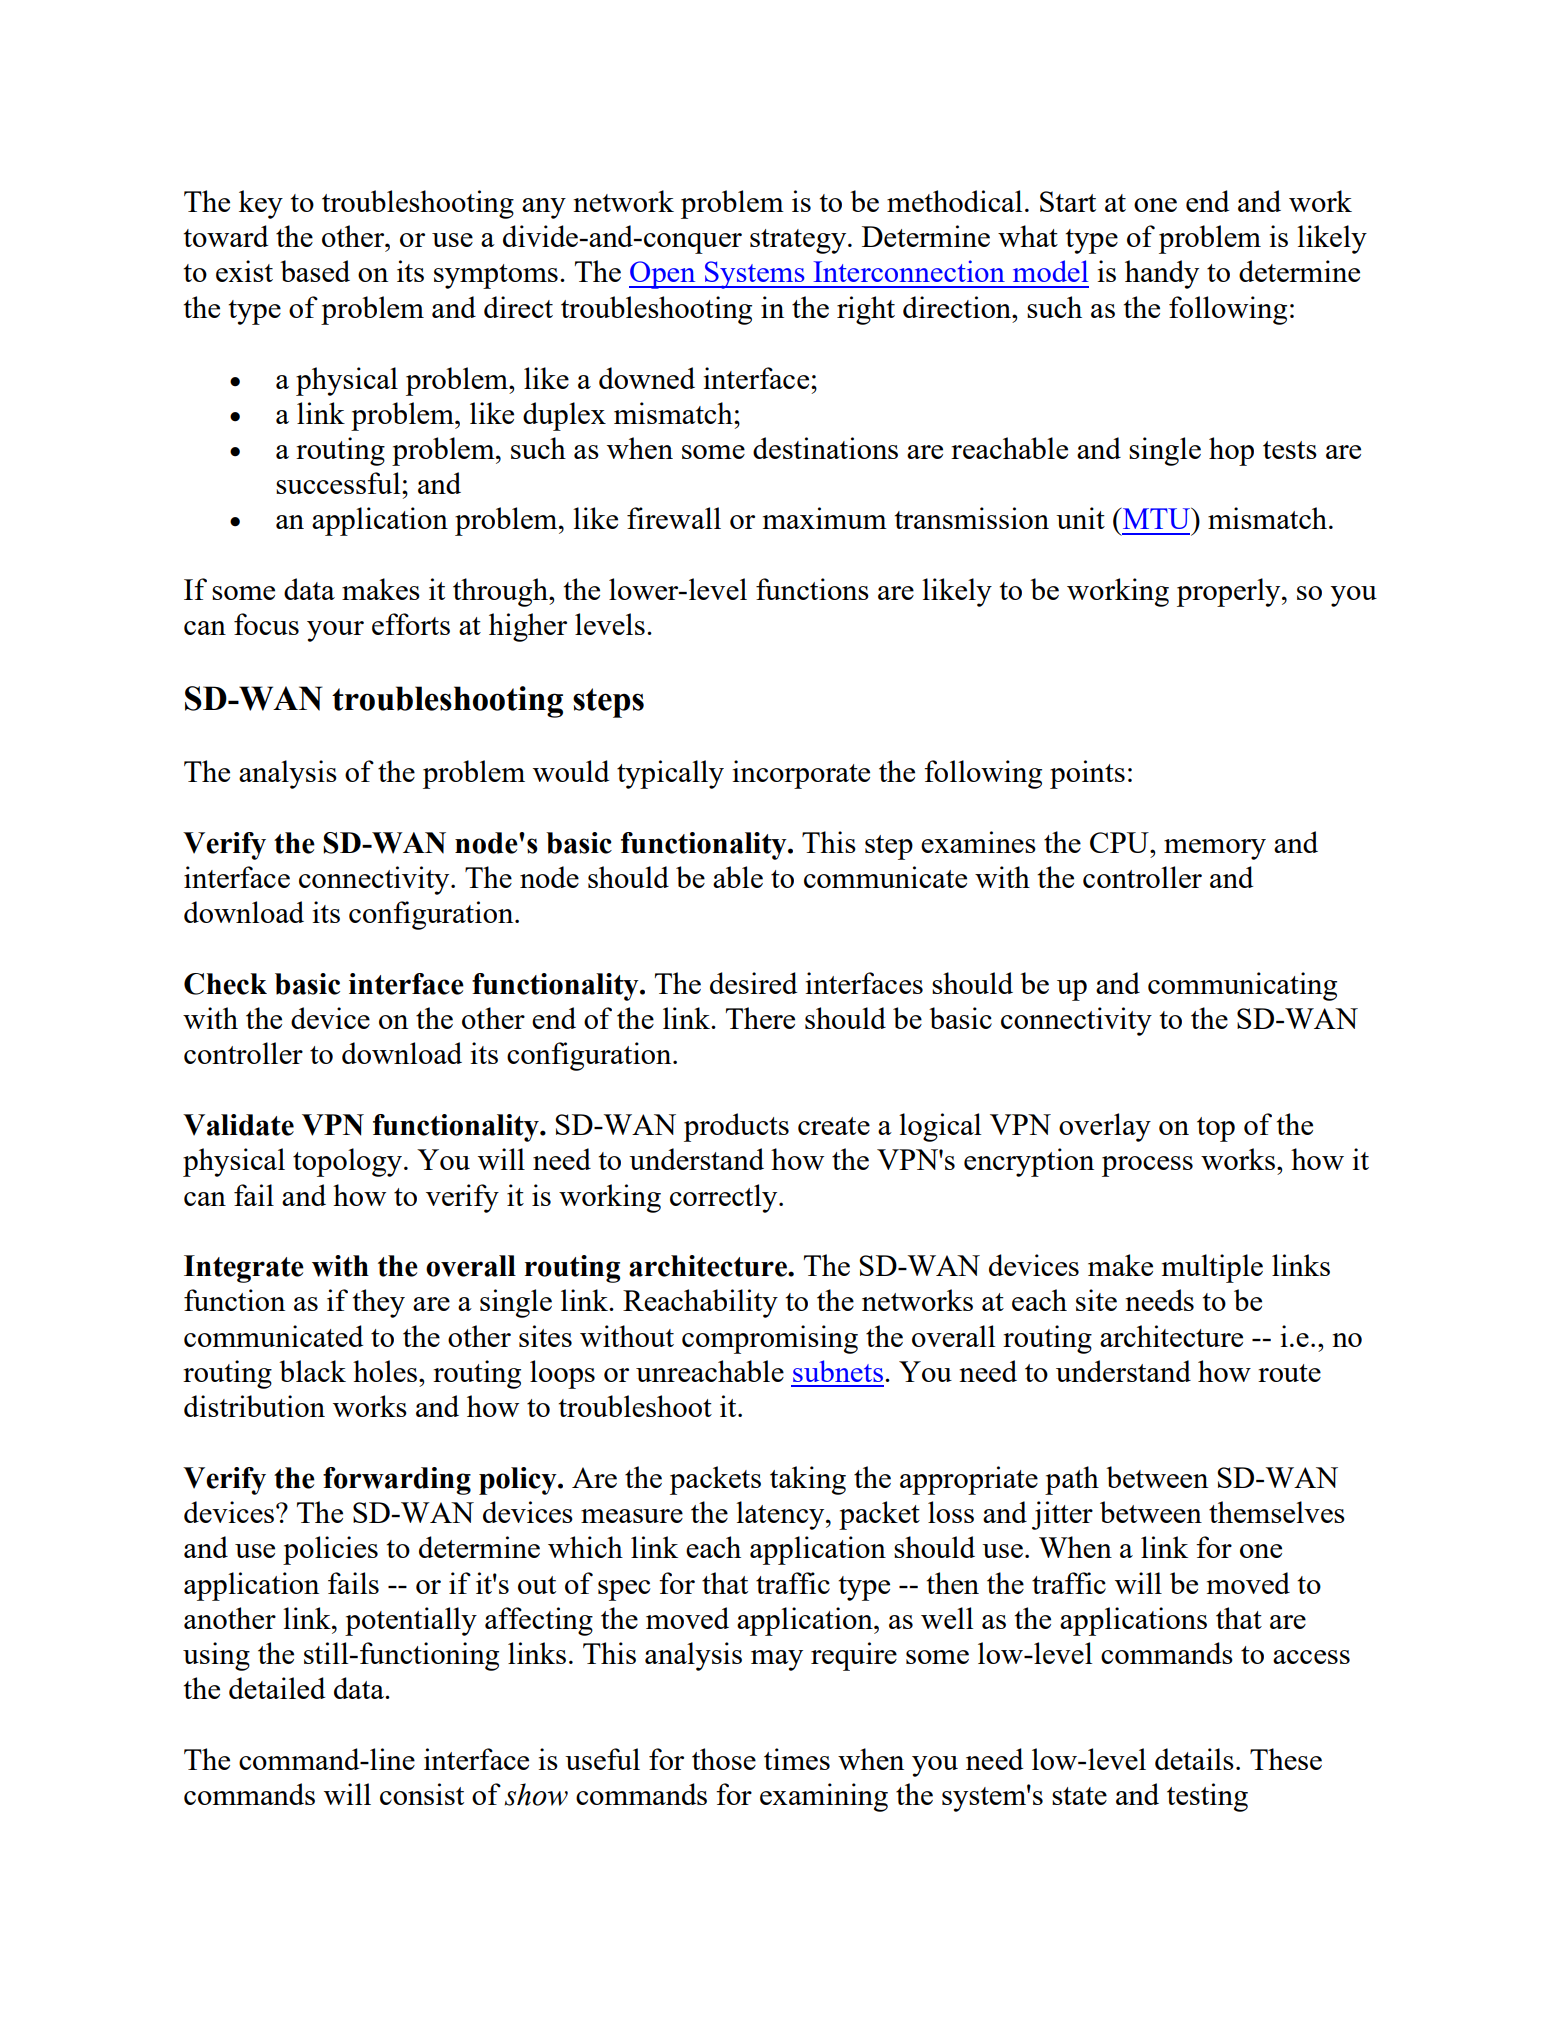 The image size is (1561, 2020). Describe the element at coordinates (799, 241) in the screenshot. I see `strategy` at that location.
